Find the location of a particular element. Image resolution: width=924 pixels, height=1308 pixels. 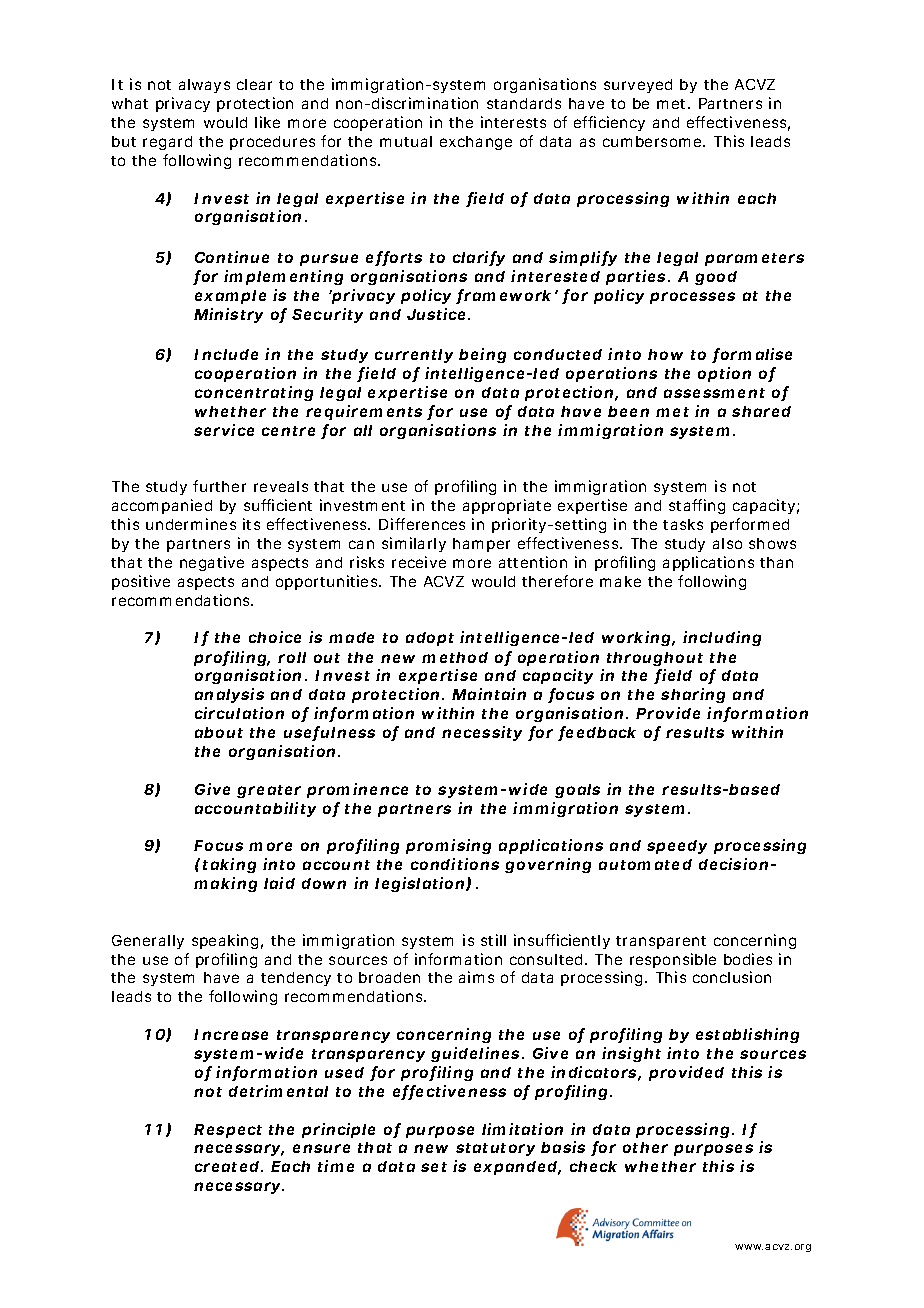

cumbersome is located at coordinates (654, 141).
